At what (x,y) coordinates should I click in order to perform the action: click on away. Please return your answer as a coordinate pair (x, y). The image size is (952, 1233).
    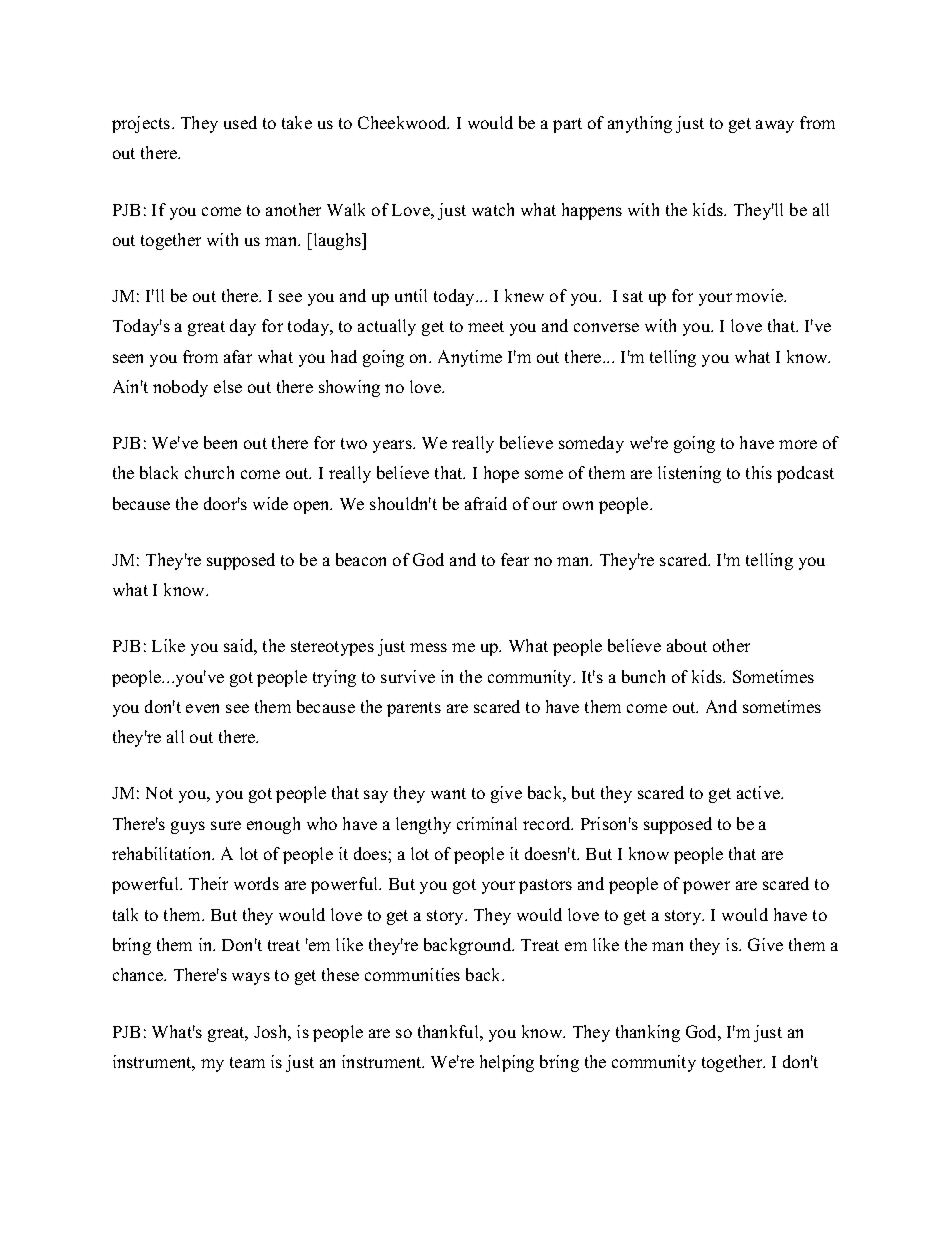
    Looking at the image, I should click on (775, 126).
